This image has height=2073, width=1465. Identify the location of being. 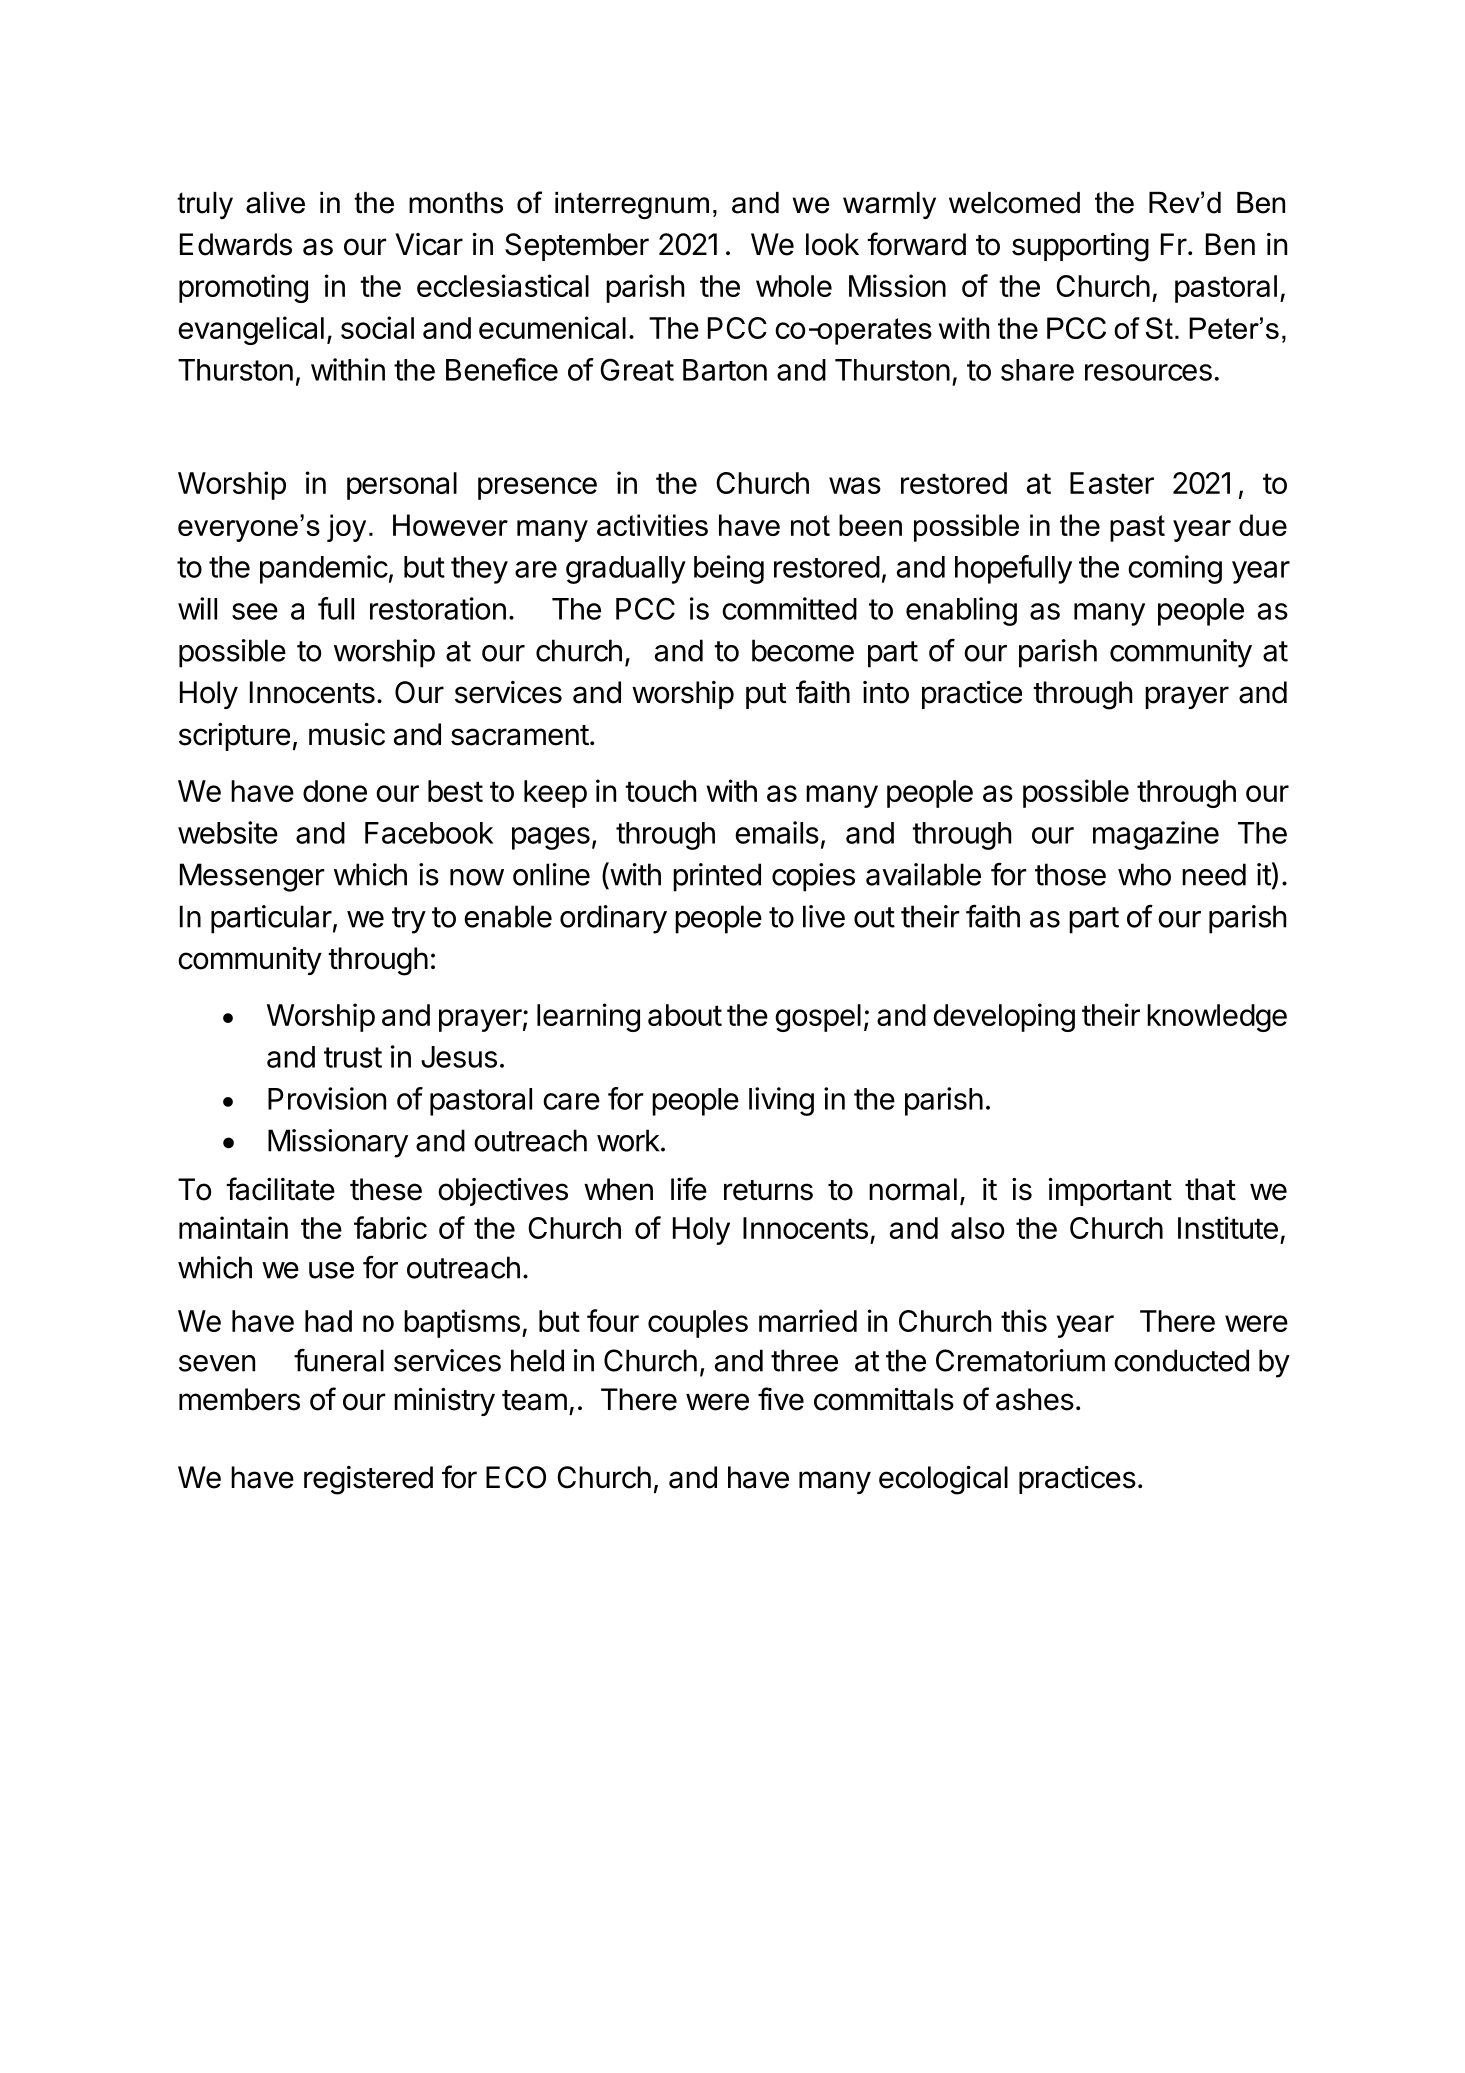
(729, 569).
